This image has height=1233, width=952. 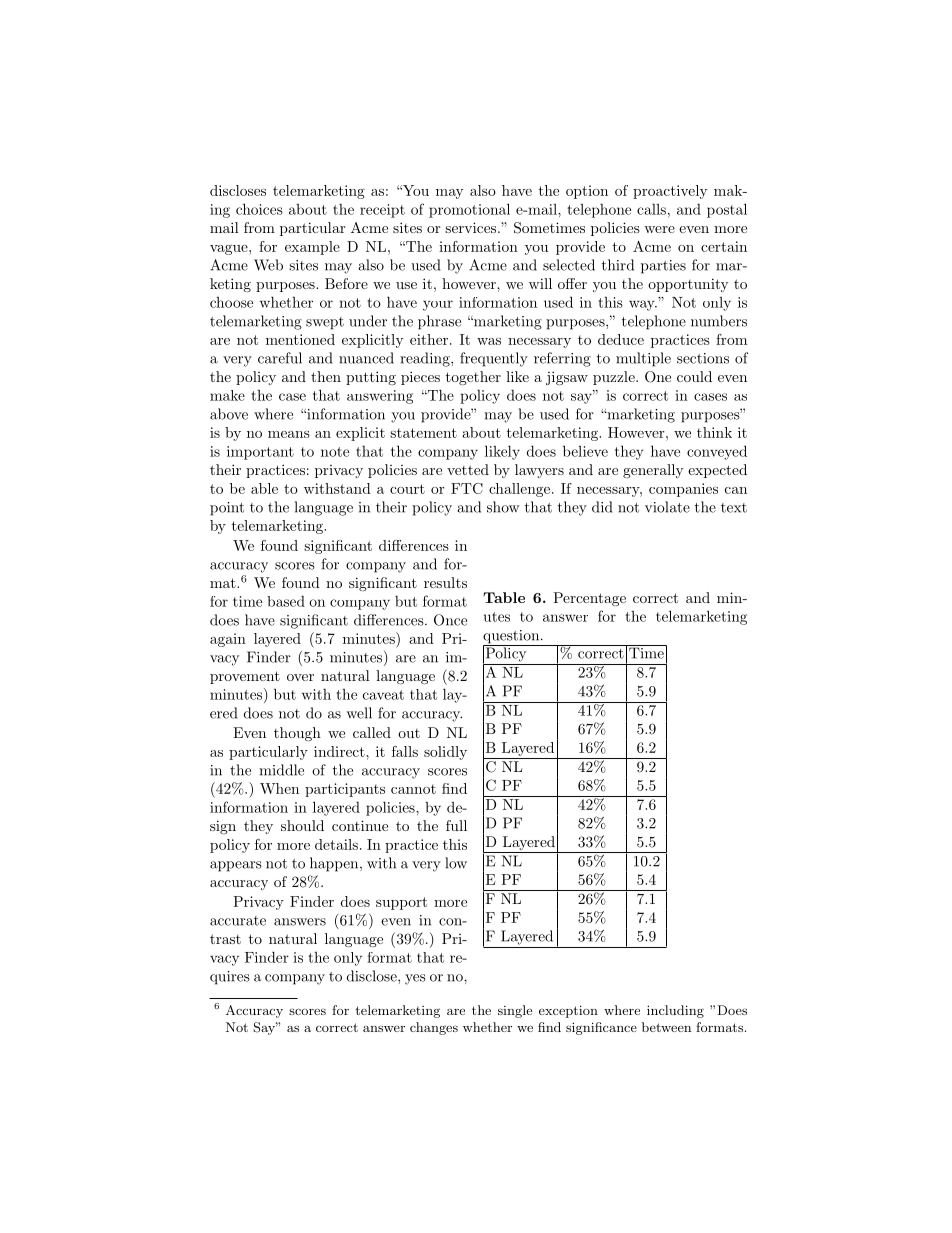 What do you see at coordinates (468, 469) in the image?
I see `vetted` at bounding box center [468, 469].
